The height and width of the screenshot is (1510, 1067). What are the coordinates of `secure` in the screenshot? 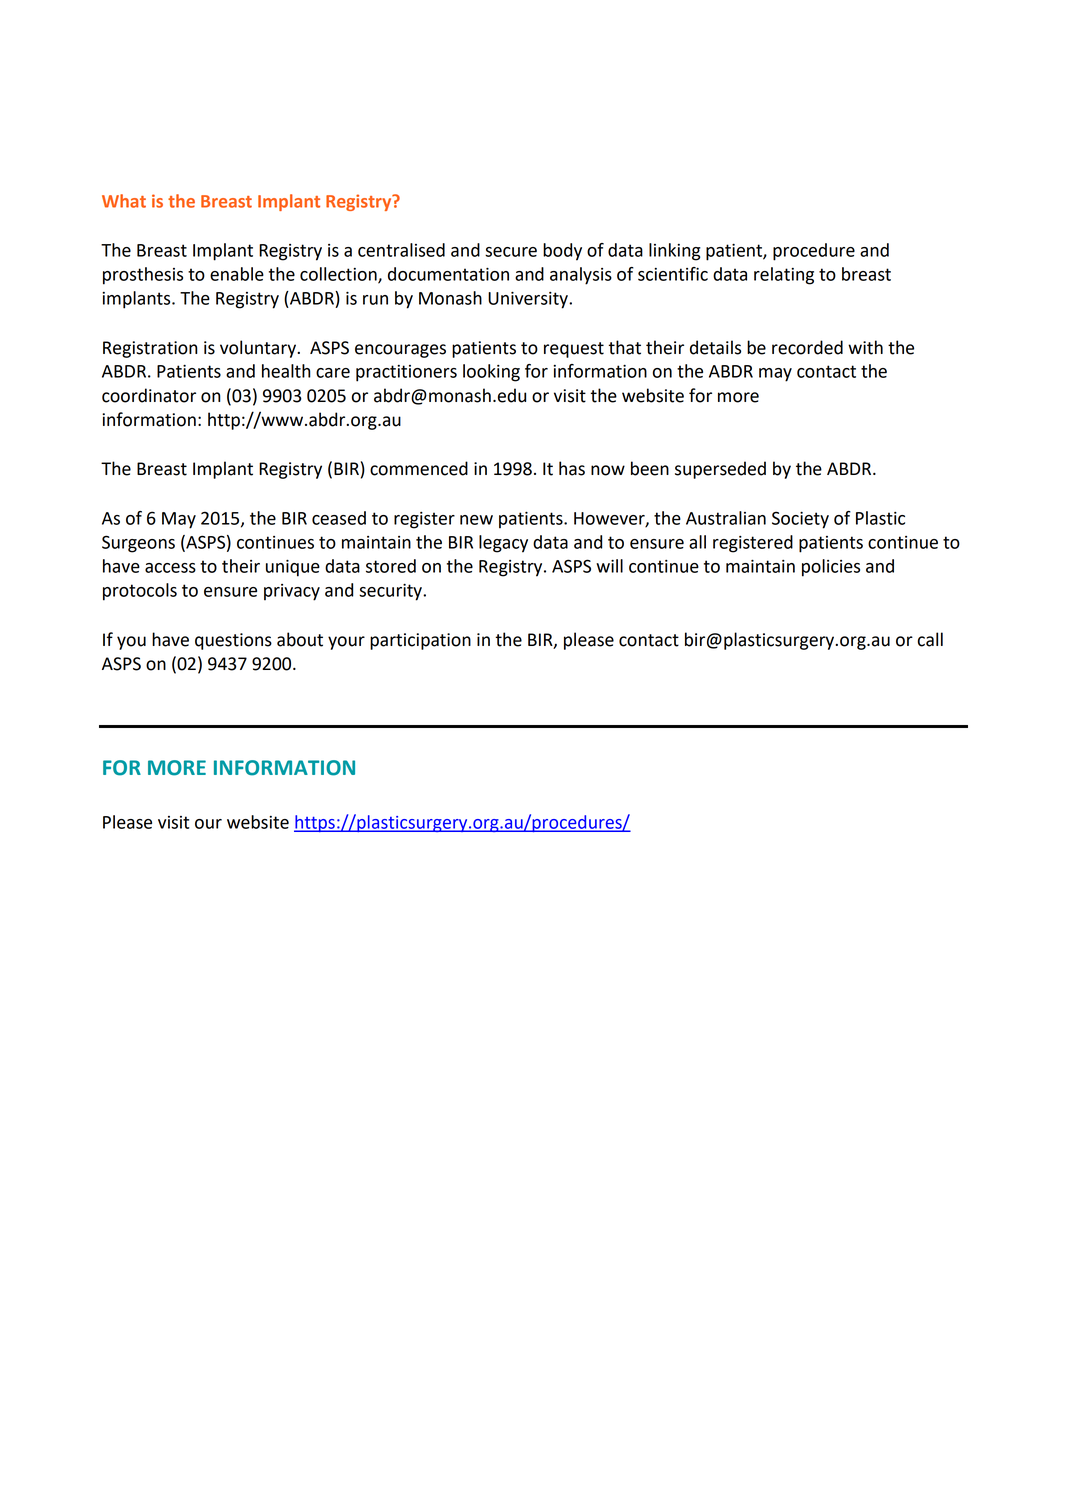 It's located at (511, 252).
